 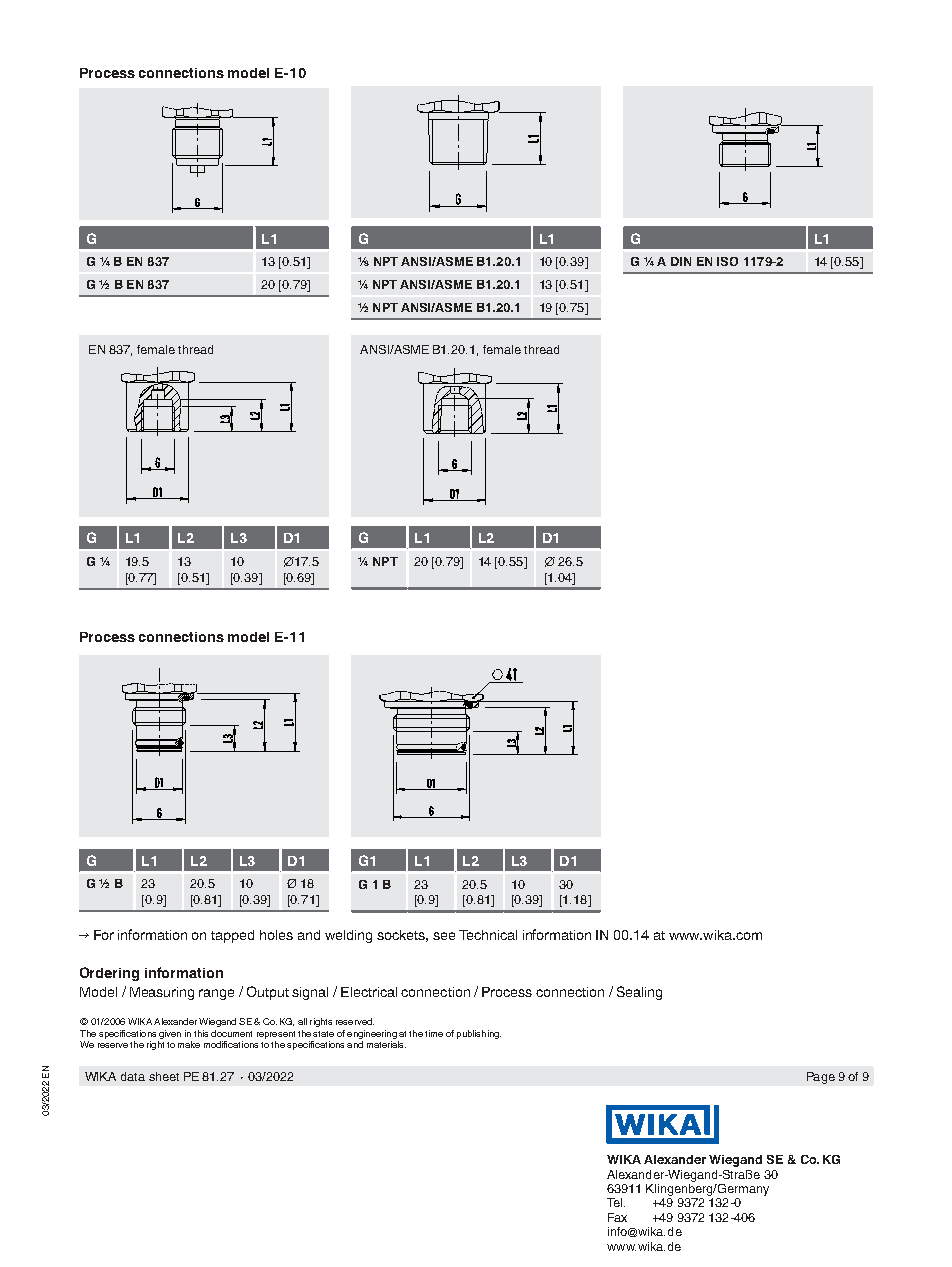 I want to click on sheet, so click(x=164, y=1076).
